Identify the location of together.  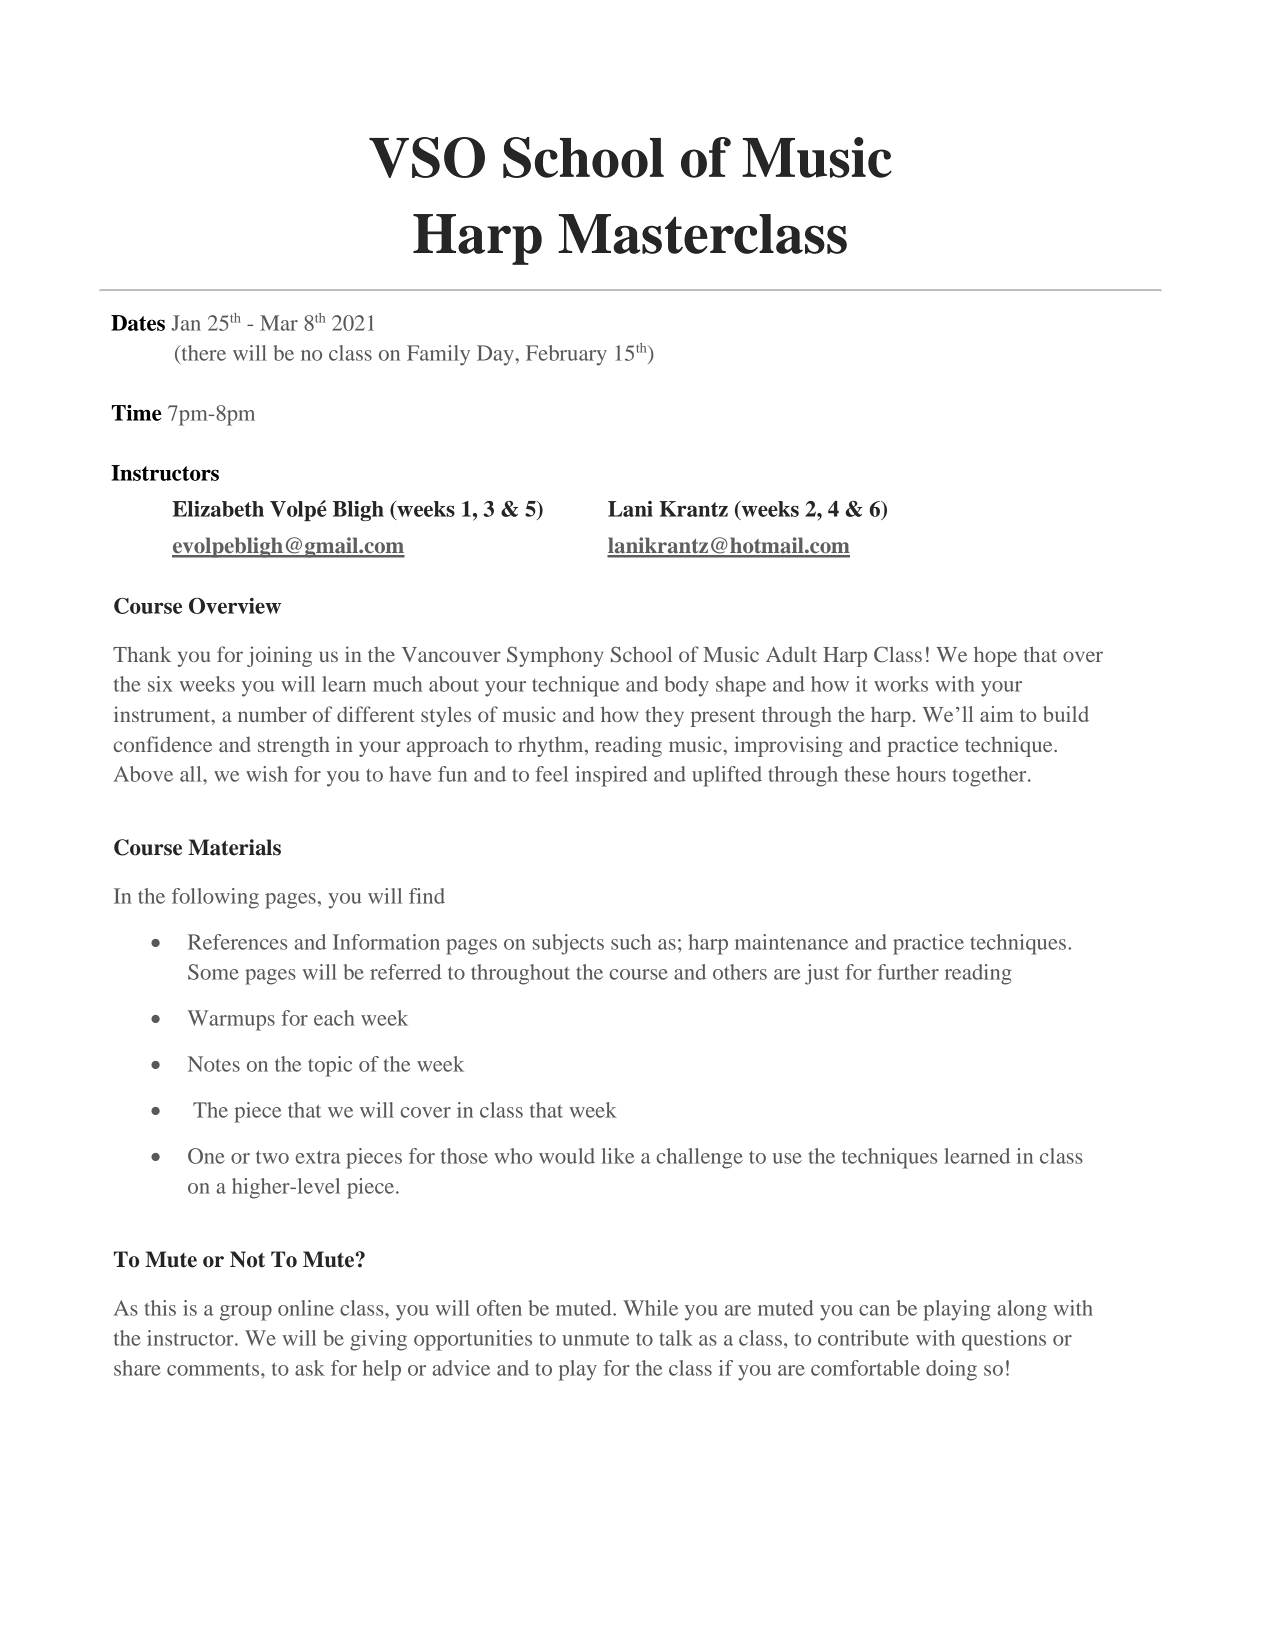
(991, 776).
